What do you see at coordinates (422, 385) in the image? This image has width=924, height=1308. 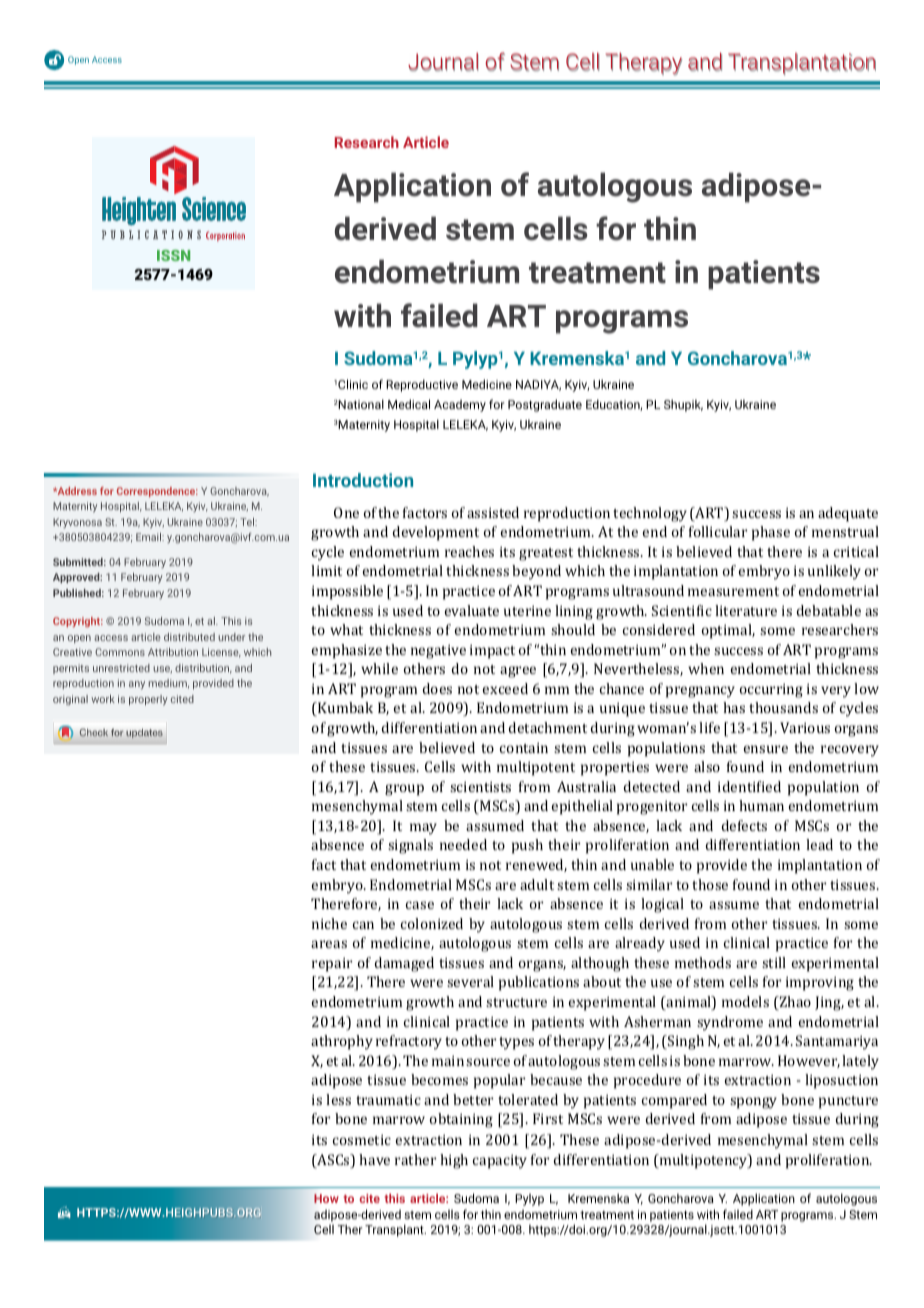 I see `Reproductive` at bounding box center [422, 385].
